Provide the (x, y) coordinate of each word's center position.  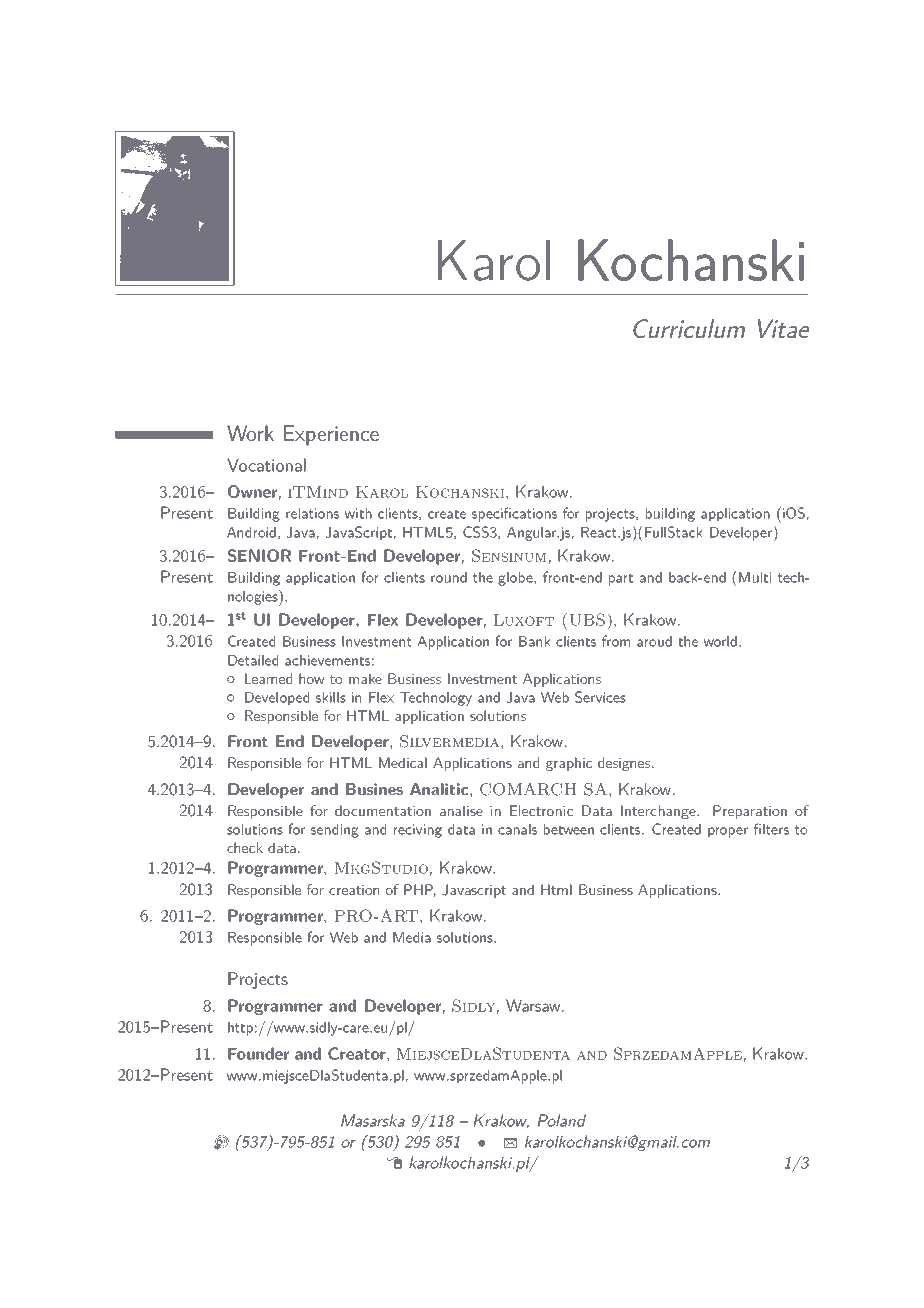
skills (331, 697)
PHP (420, 890)
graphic (569, 764)
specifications (514, 514)
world (720, 641)
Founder (258, 1053)
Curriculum (689, 328)
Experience (331, 435)
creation (354, 890)
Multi (755, 577)
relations (312, 513)
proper (728, 832)
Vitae (783, 328)
